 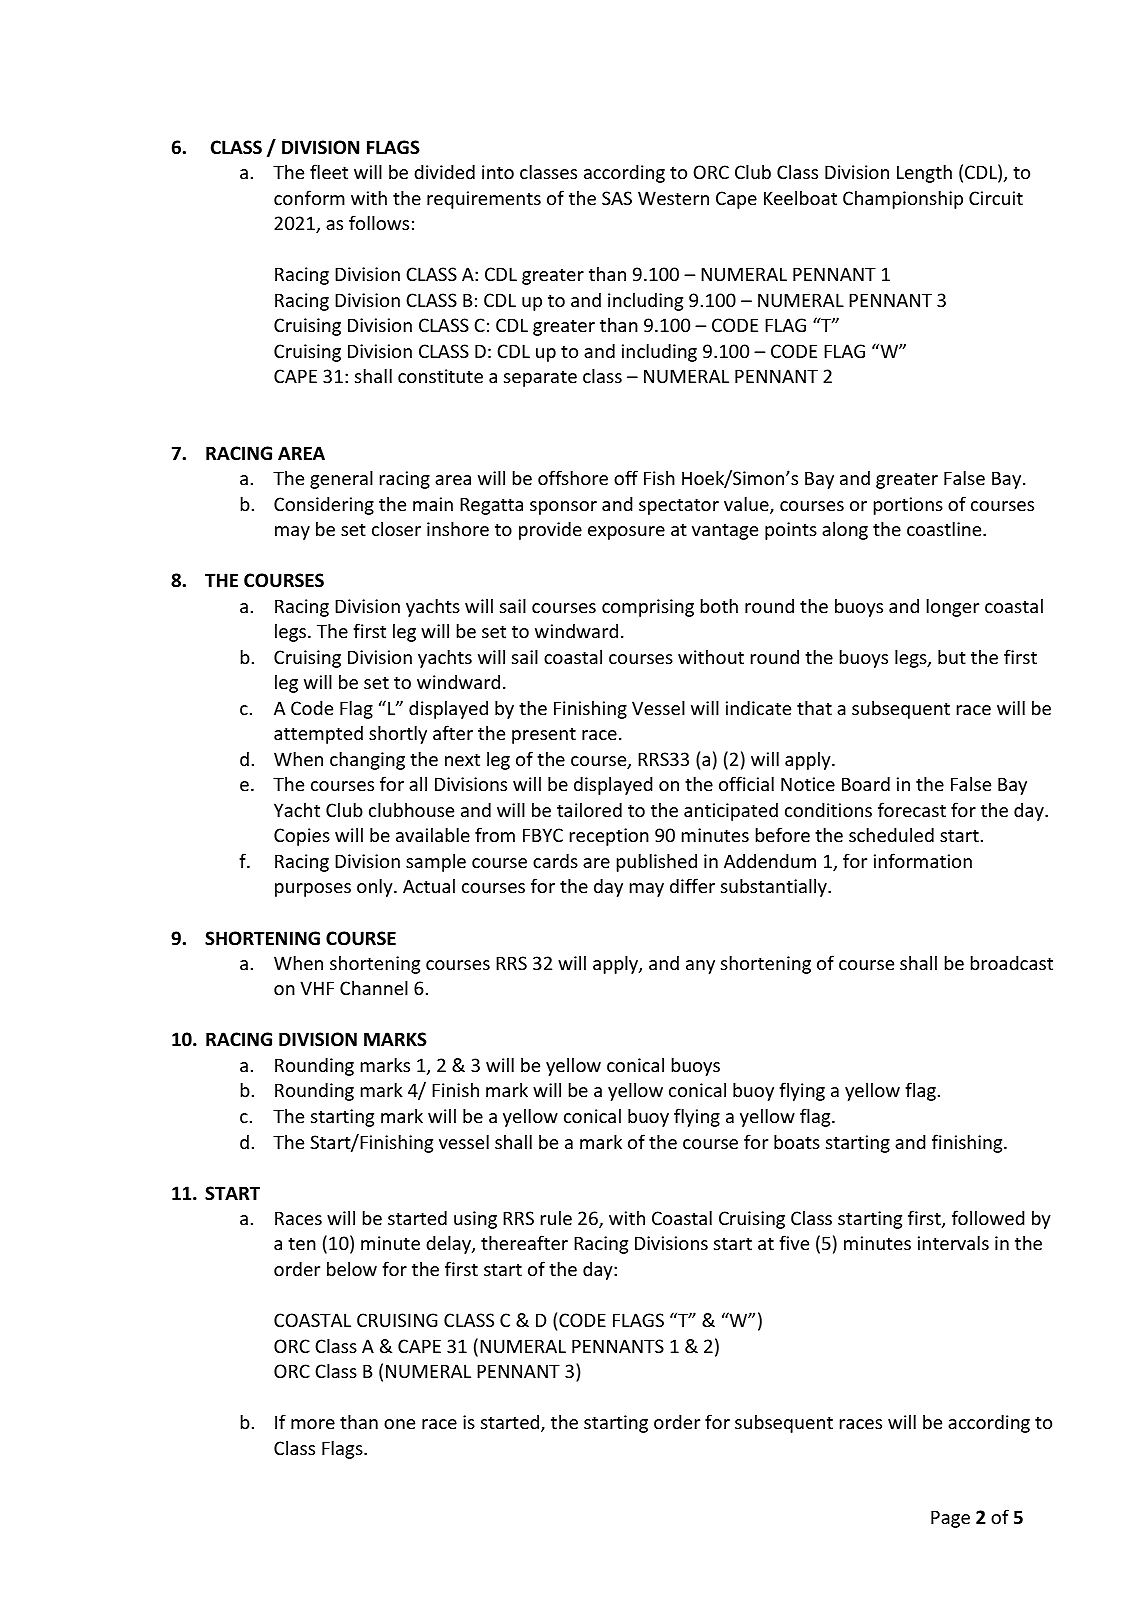 What do you see at coordinates (399, 1424) in the screenshot?
I see `one` at bounding box center [399, 1424].
